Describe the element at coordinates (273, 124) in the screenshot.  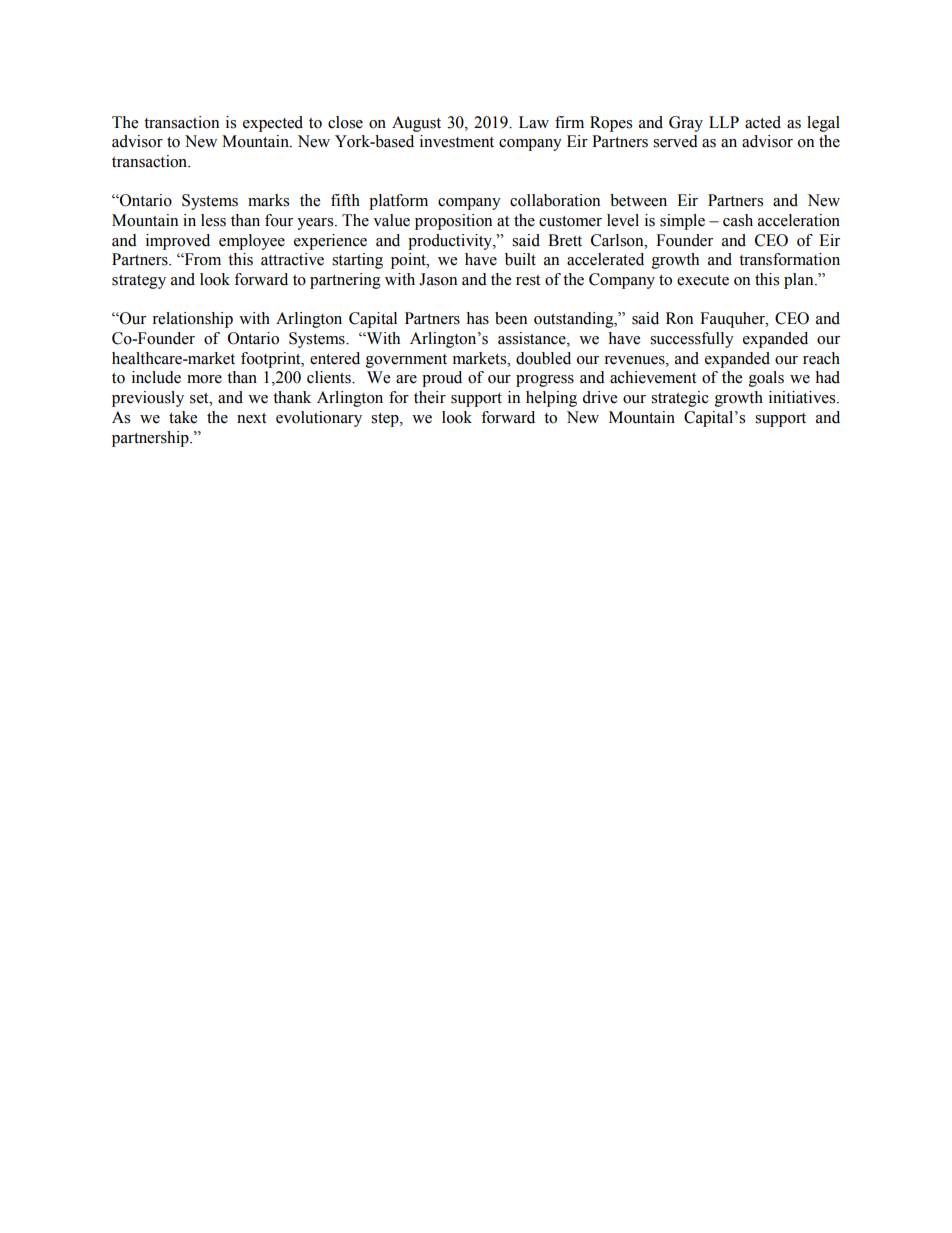
I see `expected` at that location.
